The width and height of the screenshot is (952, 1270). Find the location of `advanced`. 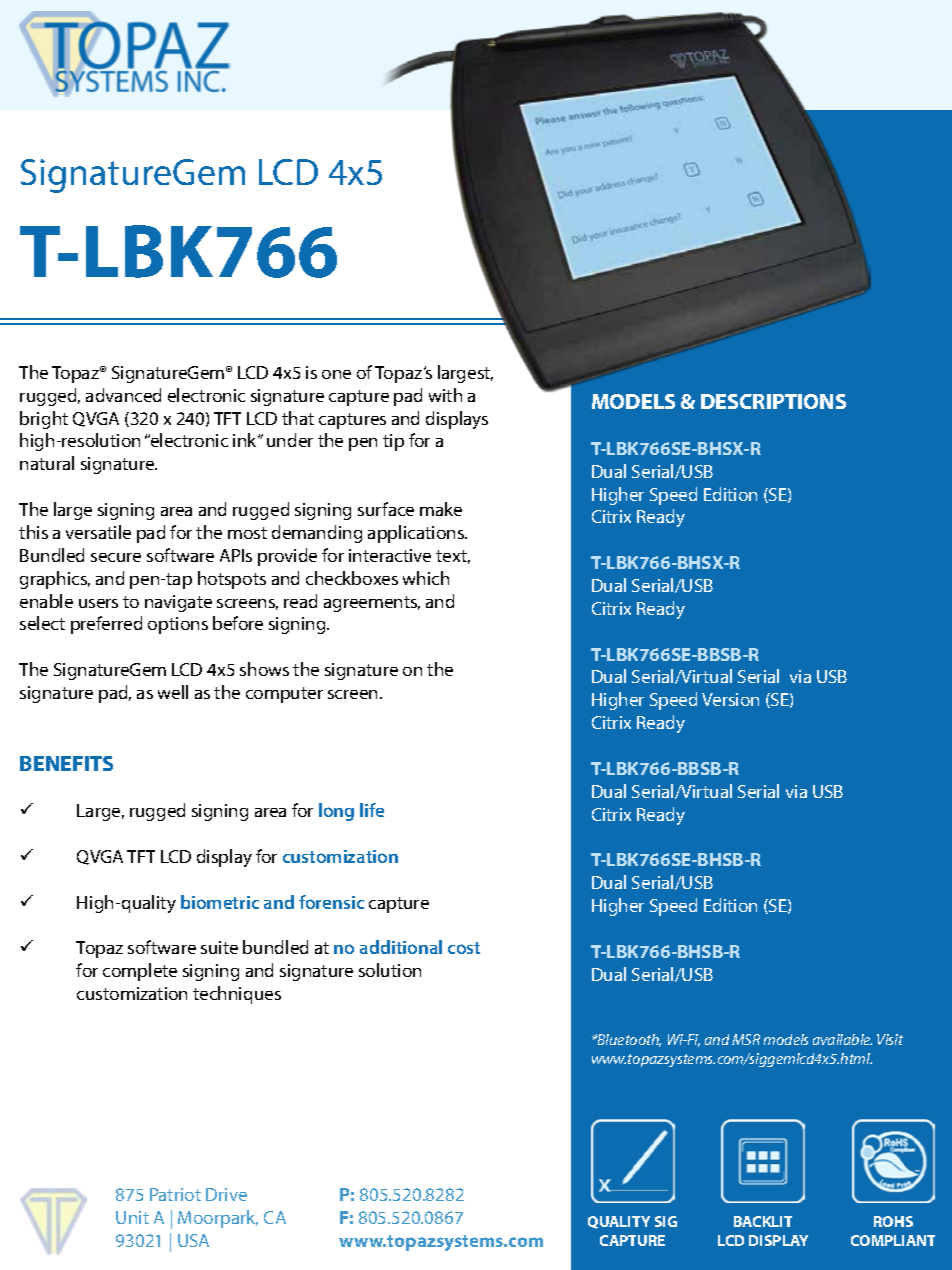

advanced is located at coordinates (123, 395).
